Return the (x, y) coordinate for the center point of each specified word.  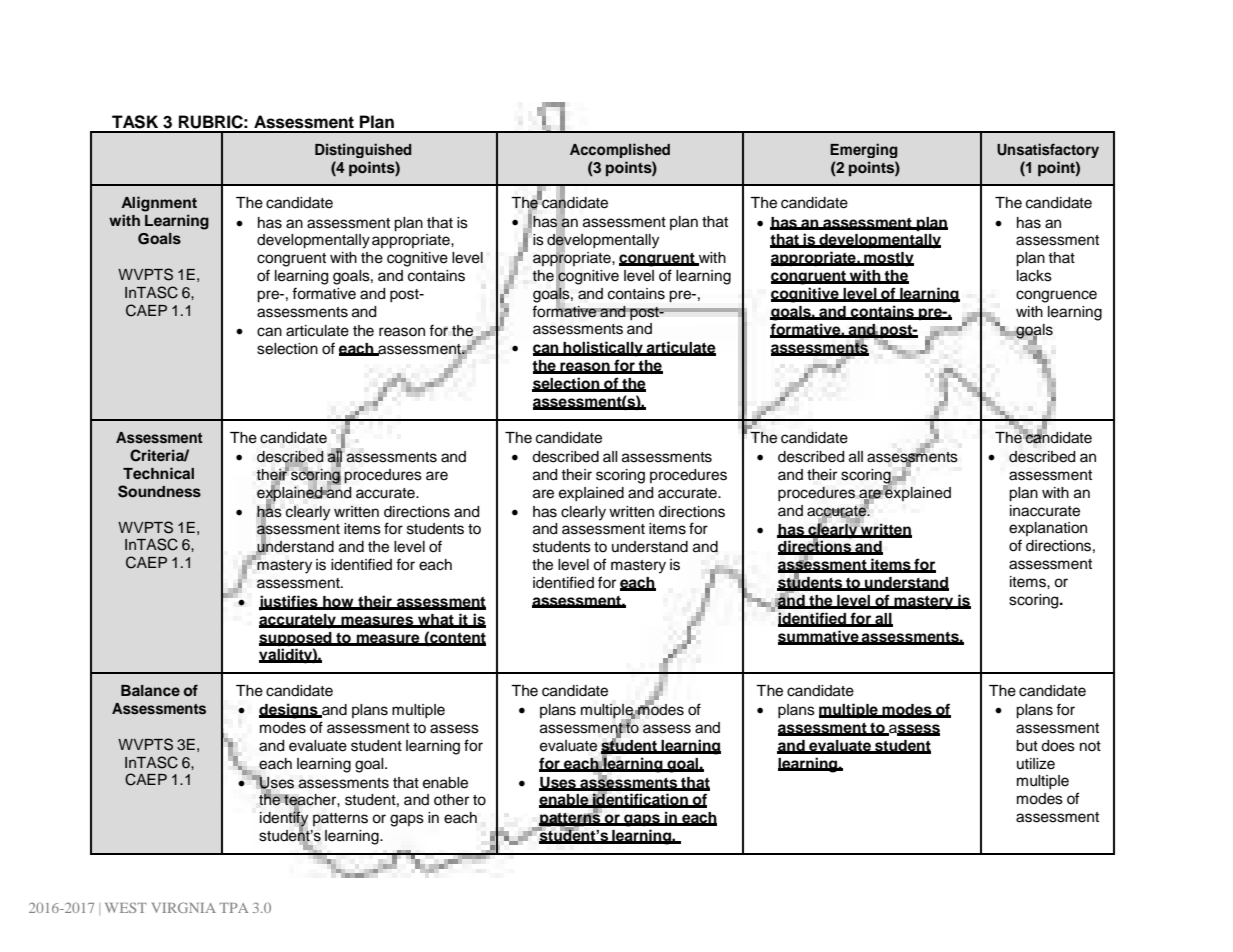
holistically (603, 349)
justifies (289, 603)
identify (284, 819)
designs (289, 711)
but (1027, 746)
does (1058, 746)
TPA (234, 908)
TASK (135, 122)
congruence (1056, 296)
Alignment (159, 204)
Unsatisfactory (1048, 150)
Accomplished (620, 150)
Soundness (159, 491)
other (451, 800)
